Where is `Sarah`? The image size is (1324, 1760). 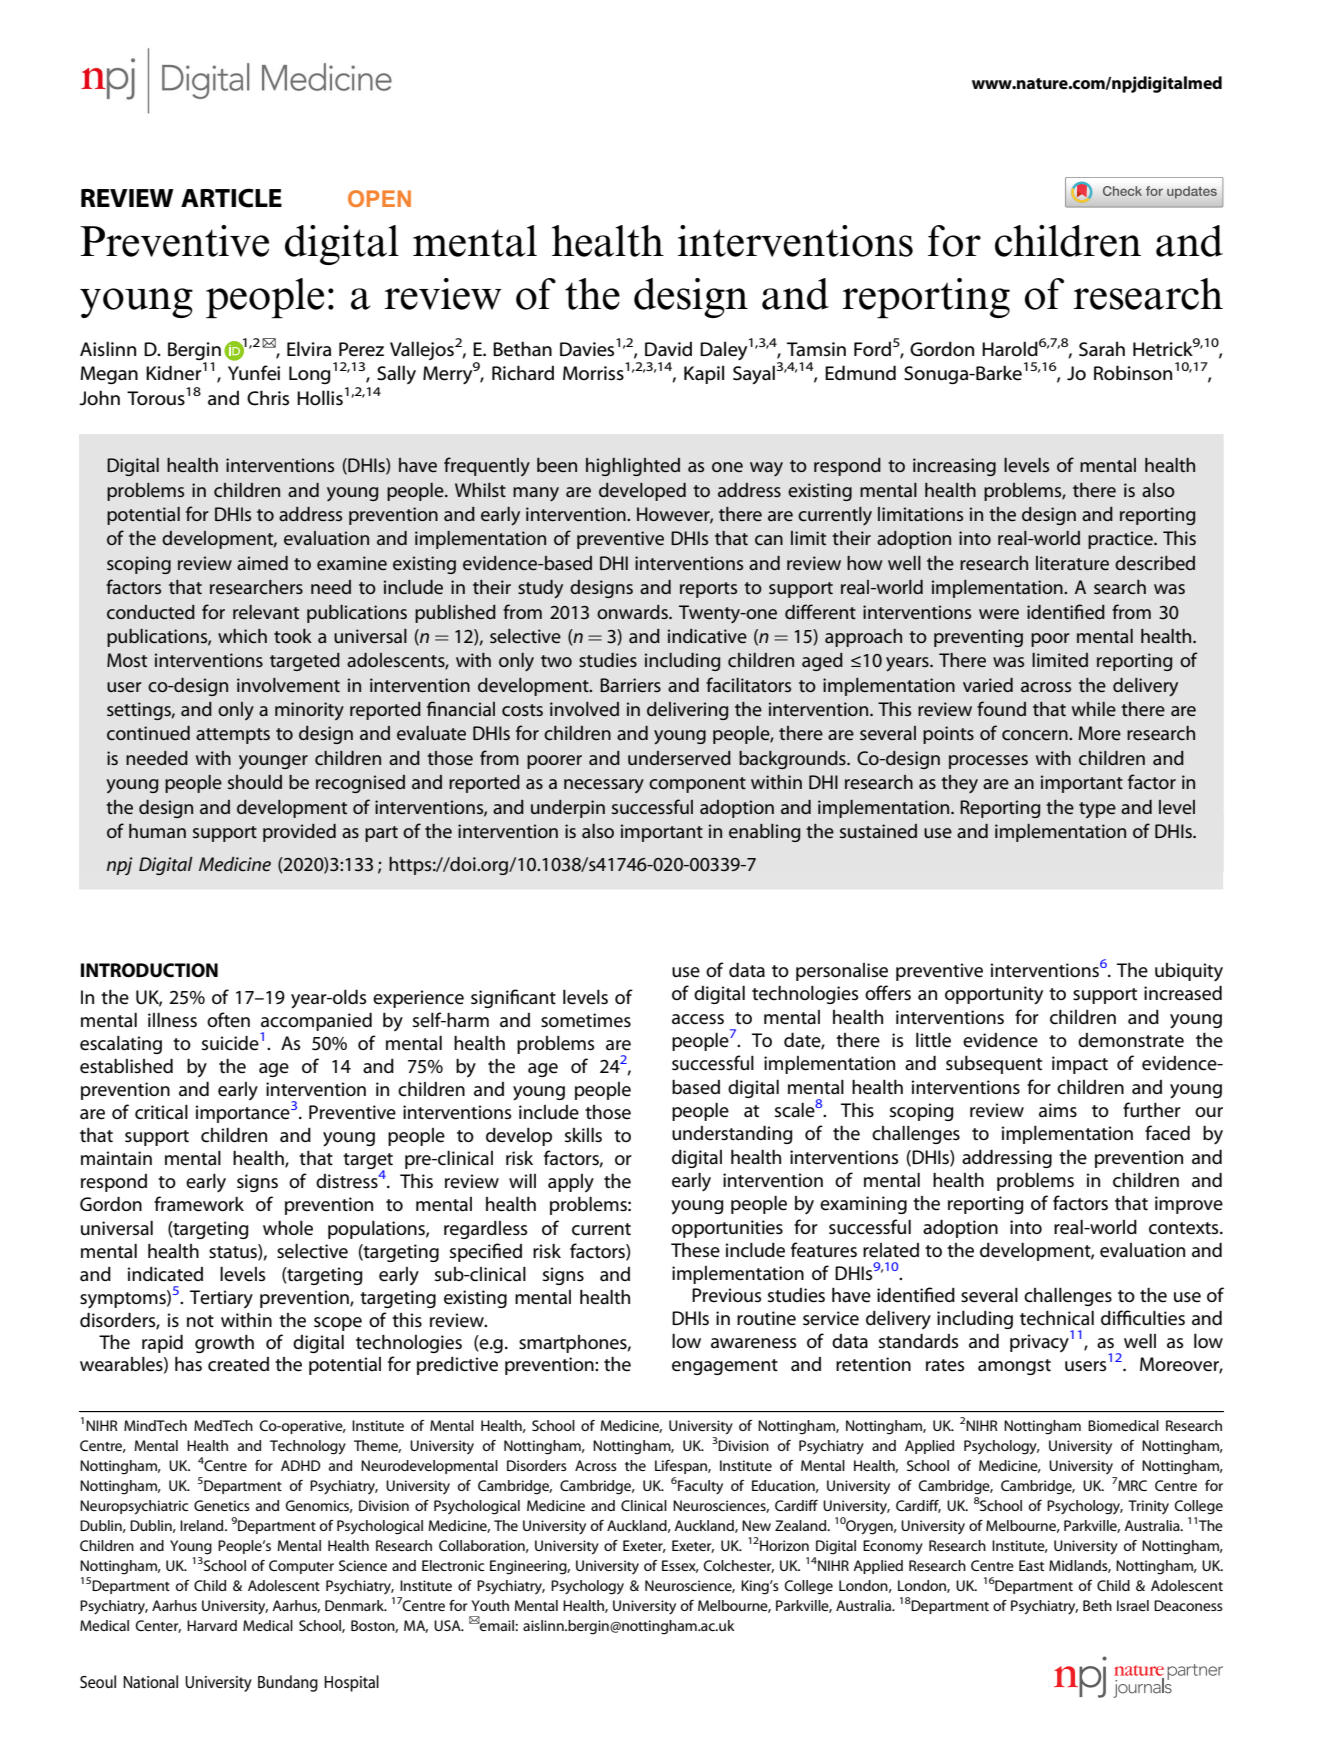
Sarah is located at coordinates (1102, 349).
